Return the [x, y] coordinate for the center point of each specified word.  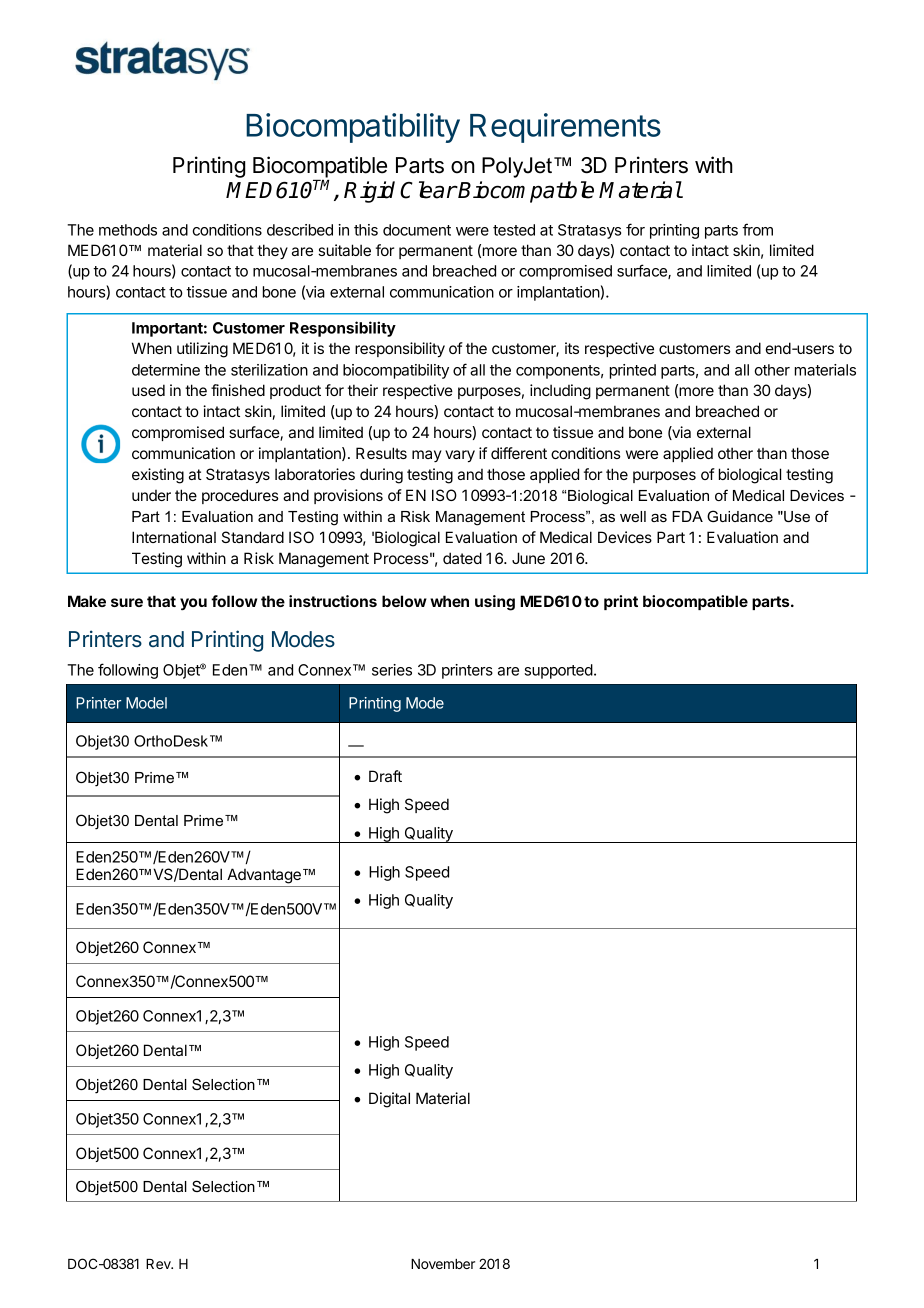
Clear [428, 190]
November [443, 1264]
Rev [159, 1264]
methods [128, 230]
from [757, 229]
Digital [389, 1100]
